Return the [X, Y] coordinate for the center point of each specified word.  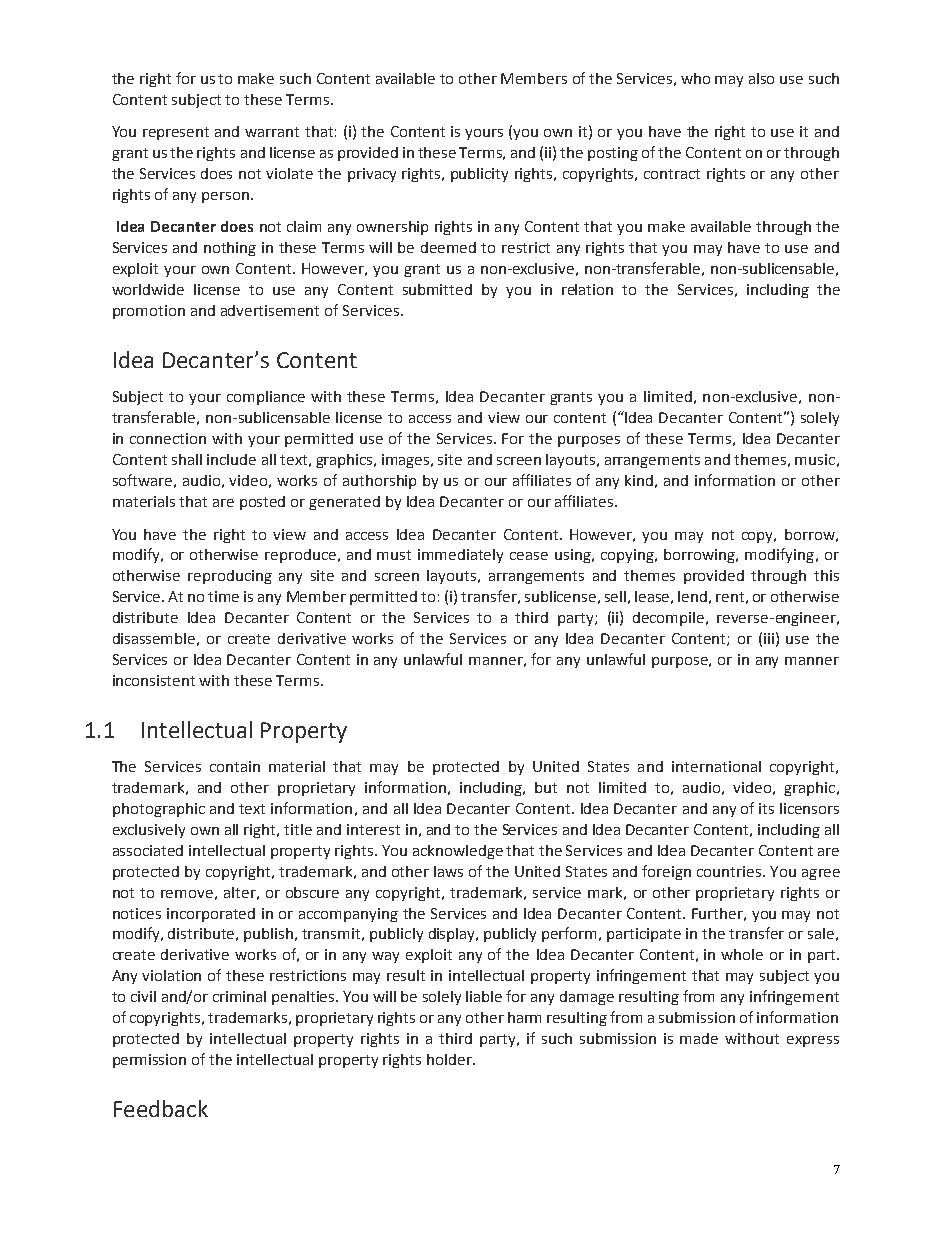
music [815, 459]
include [231, 459]
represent [176, 133]
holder [450, 1059]
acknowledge [458, 852]
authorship [379, 482]
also [761, 78]
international [716, 766]
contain [235, 766]
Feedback [161, 1108]
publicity [479, 175]
